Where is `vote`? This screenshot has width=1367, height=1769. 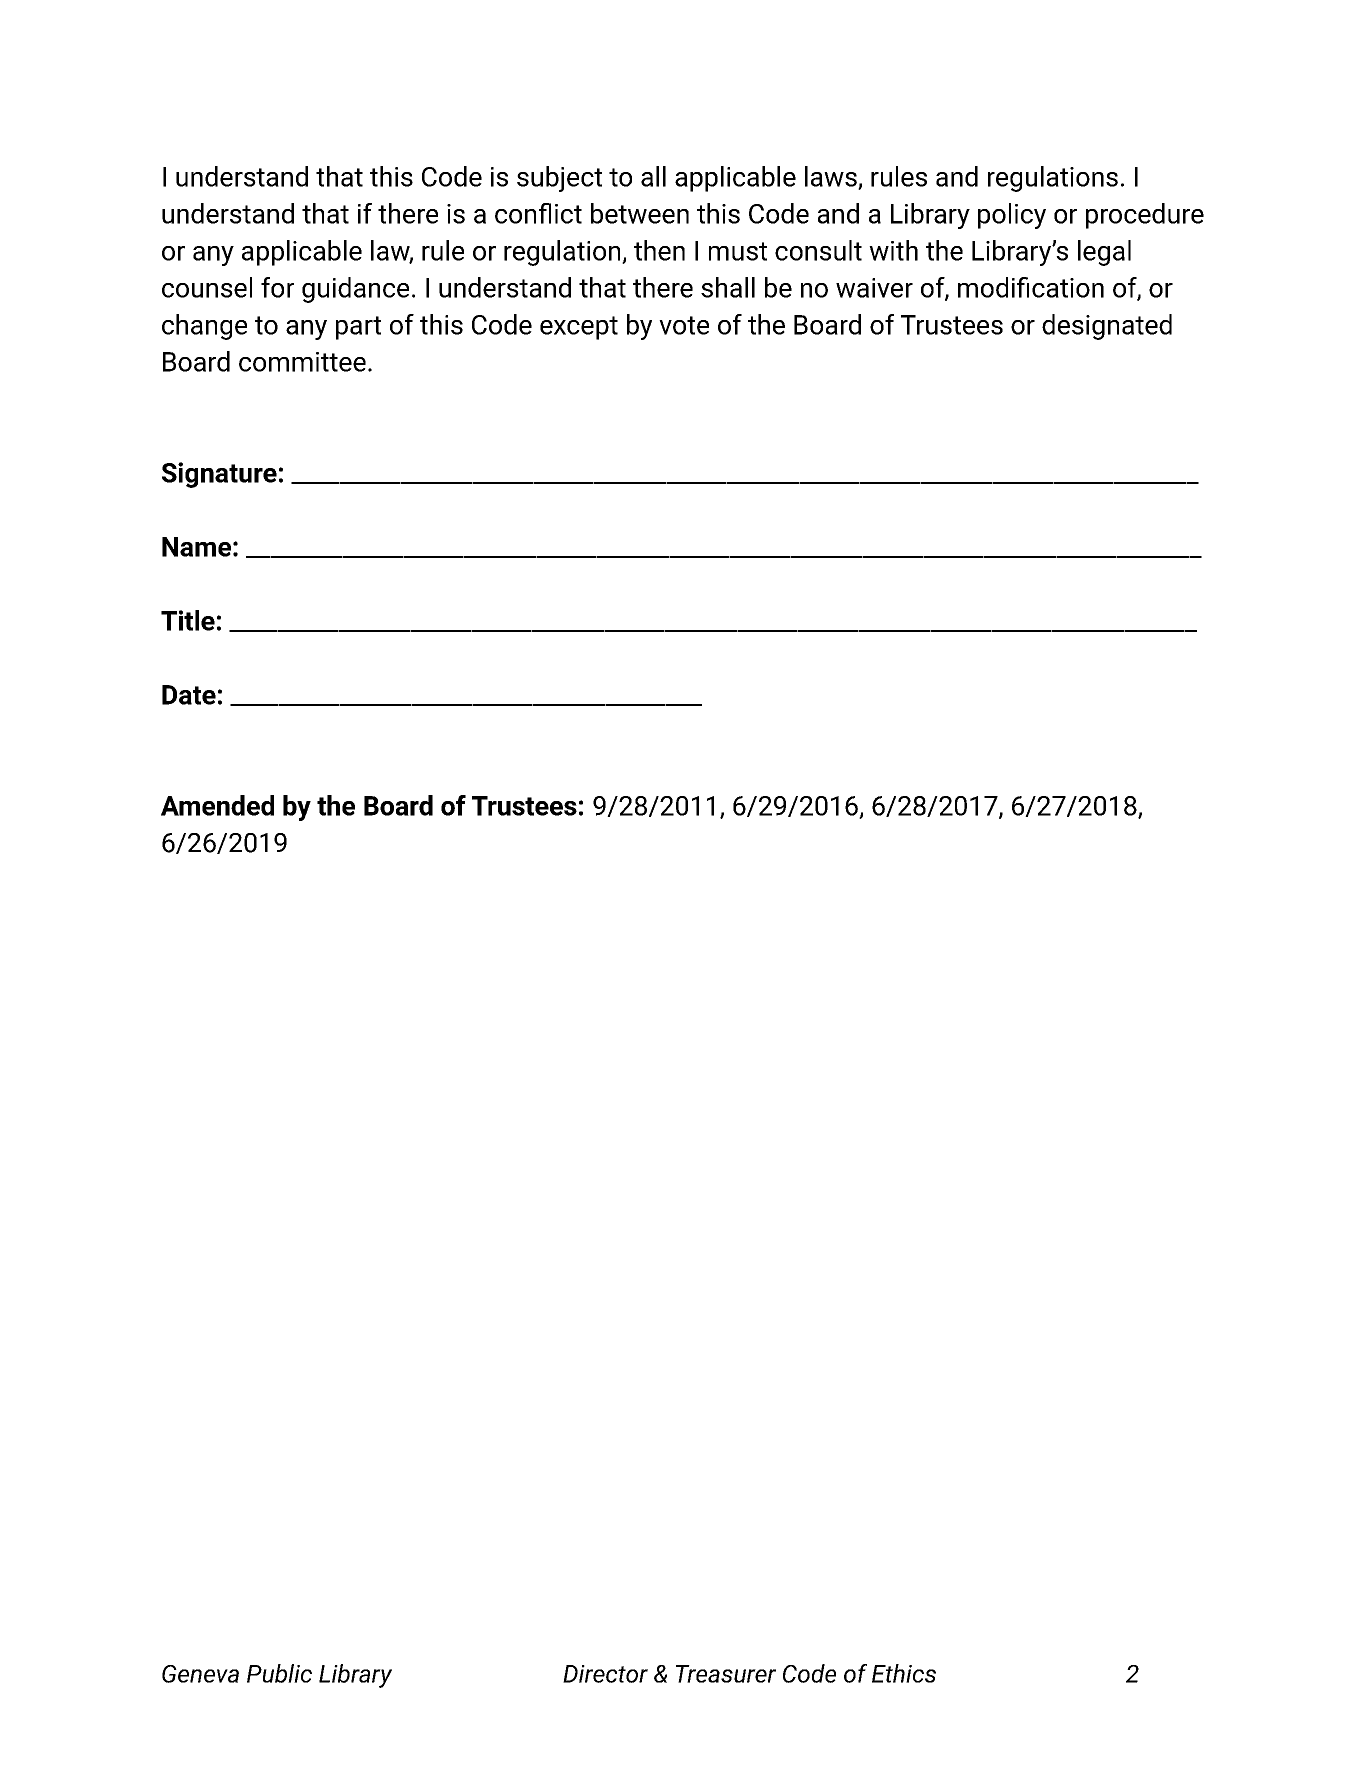
vote is located at coordinates (684, 325).
